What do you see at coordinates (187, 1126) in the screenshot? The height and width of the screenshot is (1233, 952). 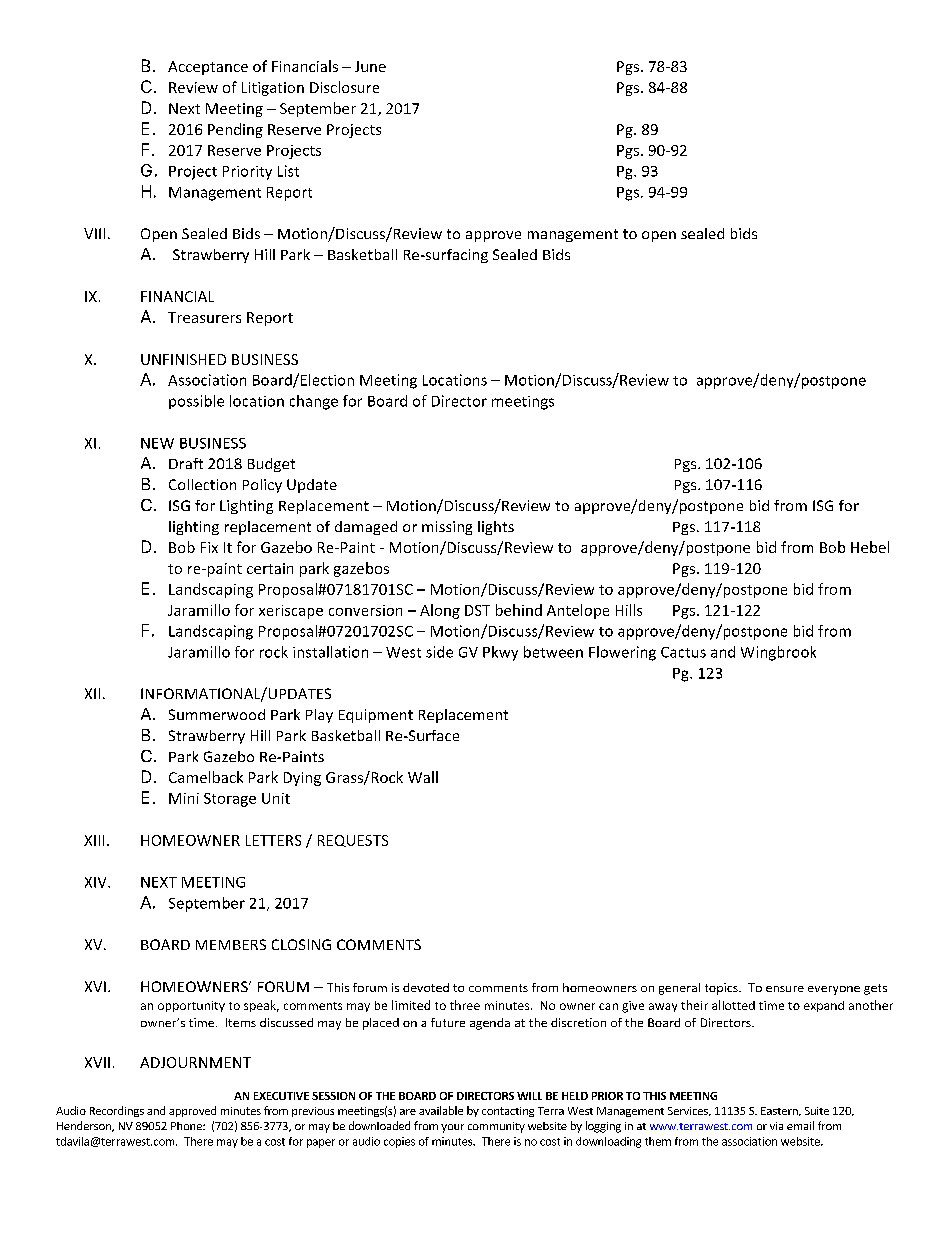 I see `Phone` at bounding box center [187, 1126].
